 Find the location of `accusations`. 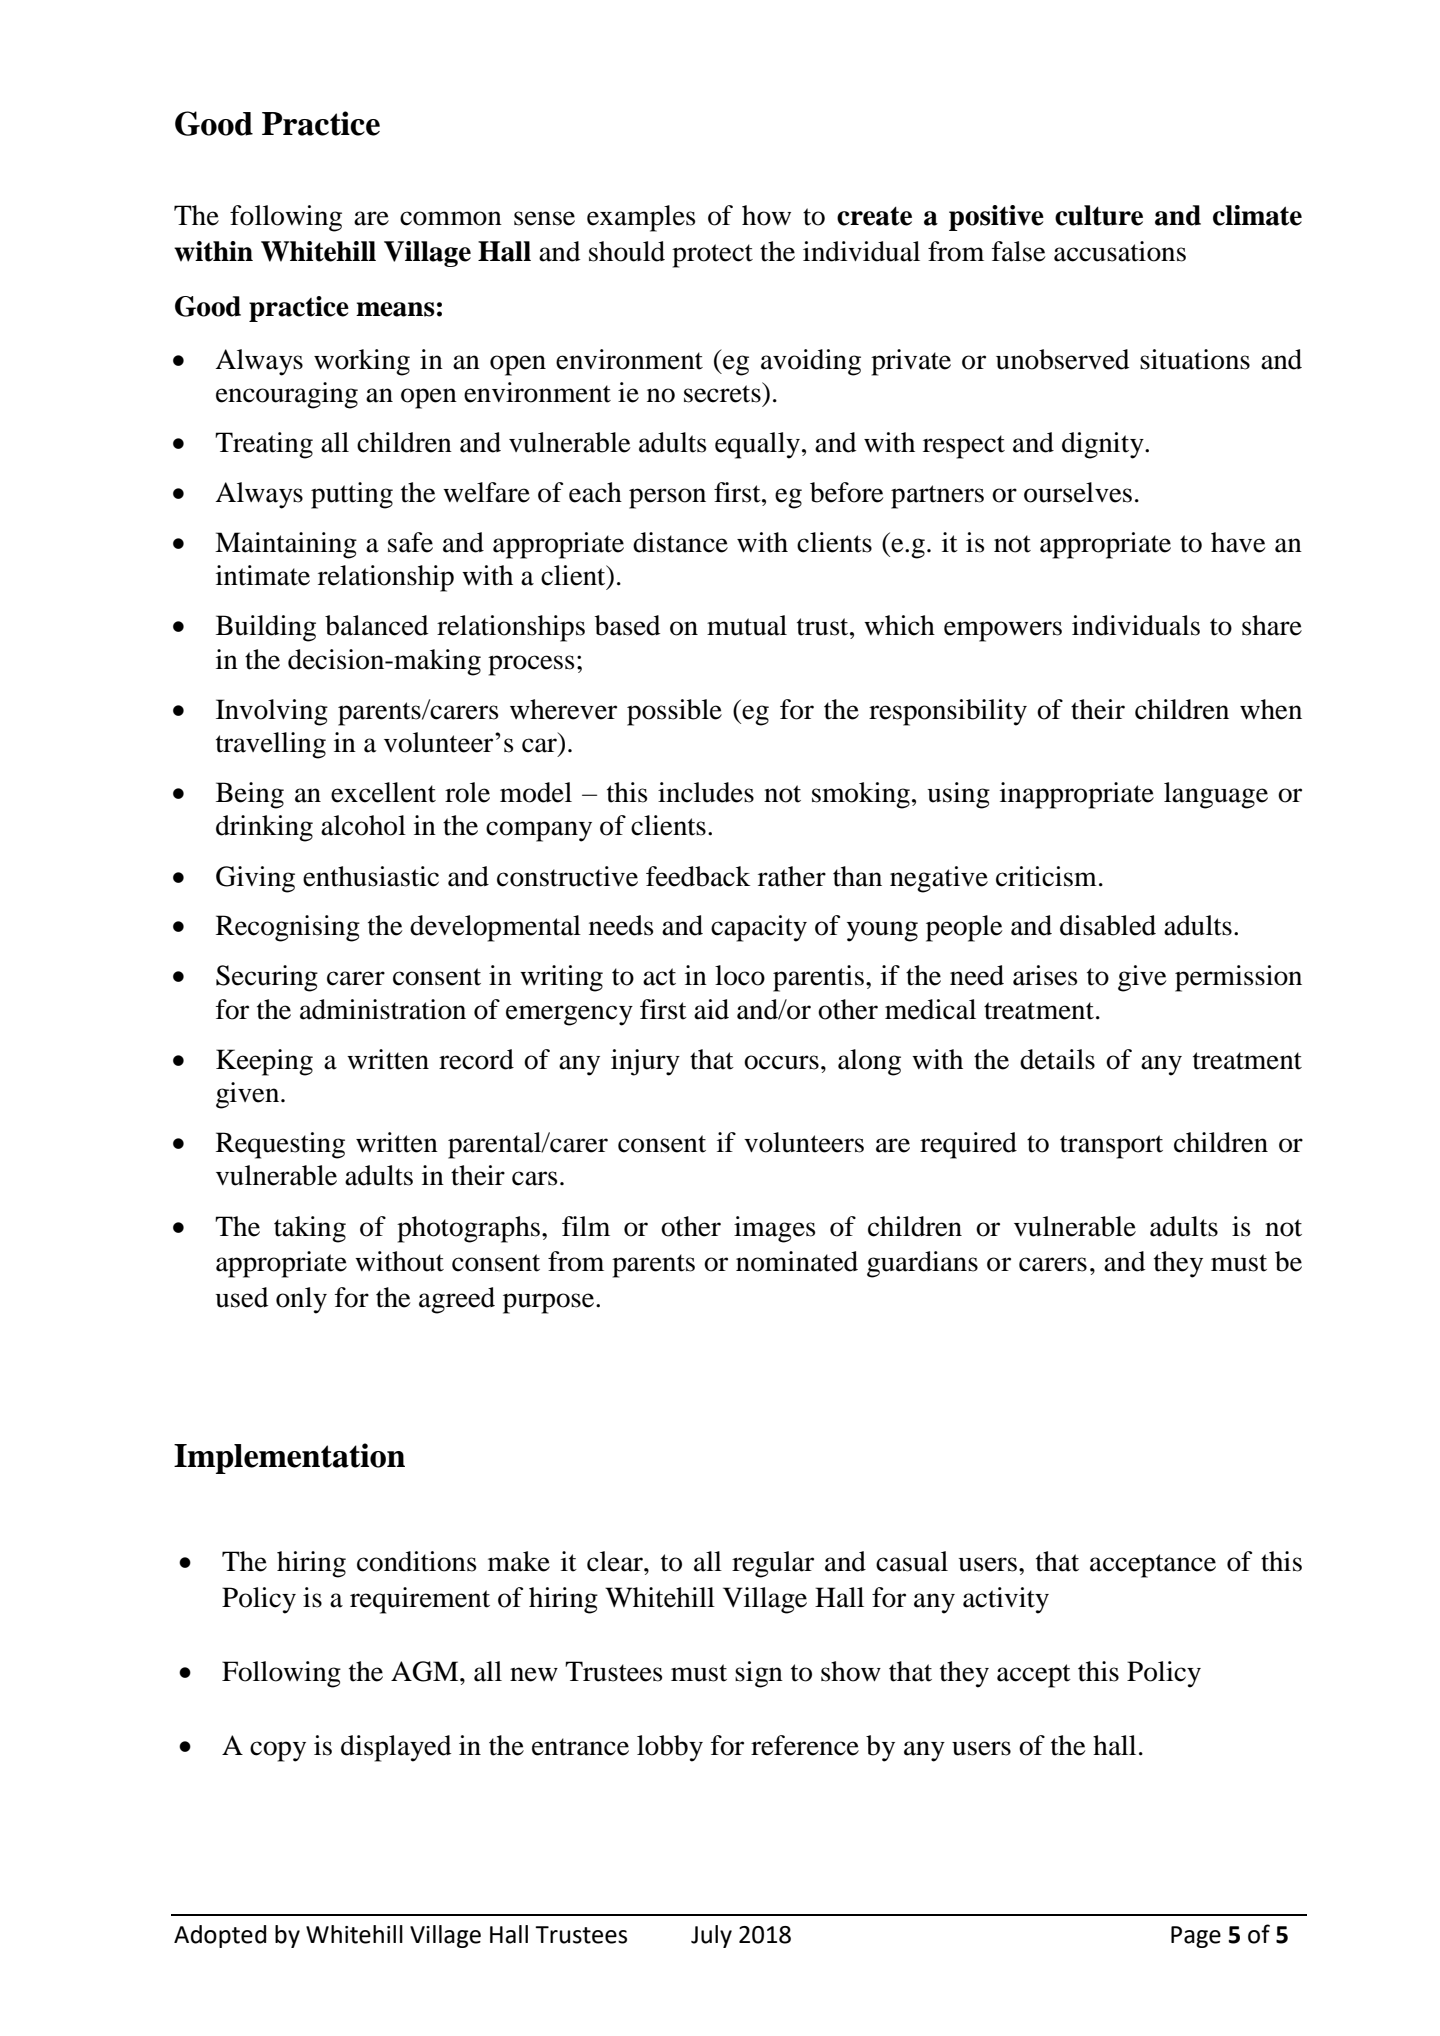

accusations is located at coordinates (1120, 251).
